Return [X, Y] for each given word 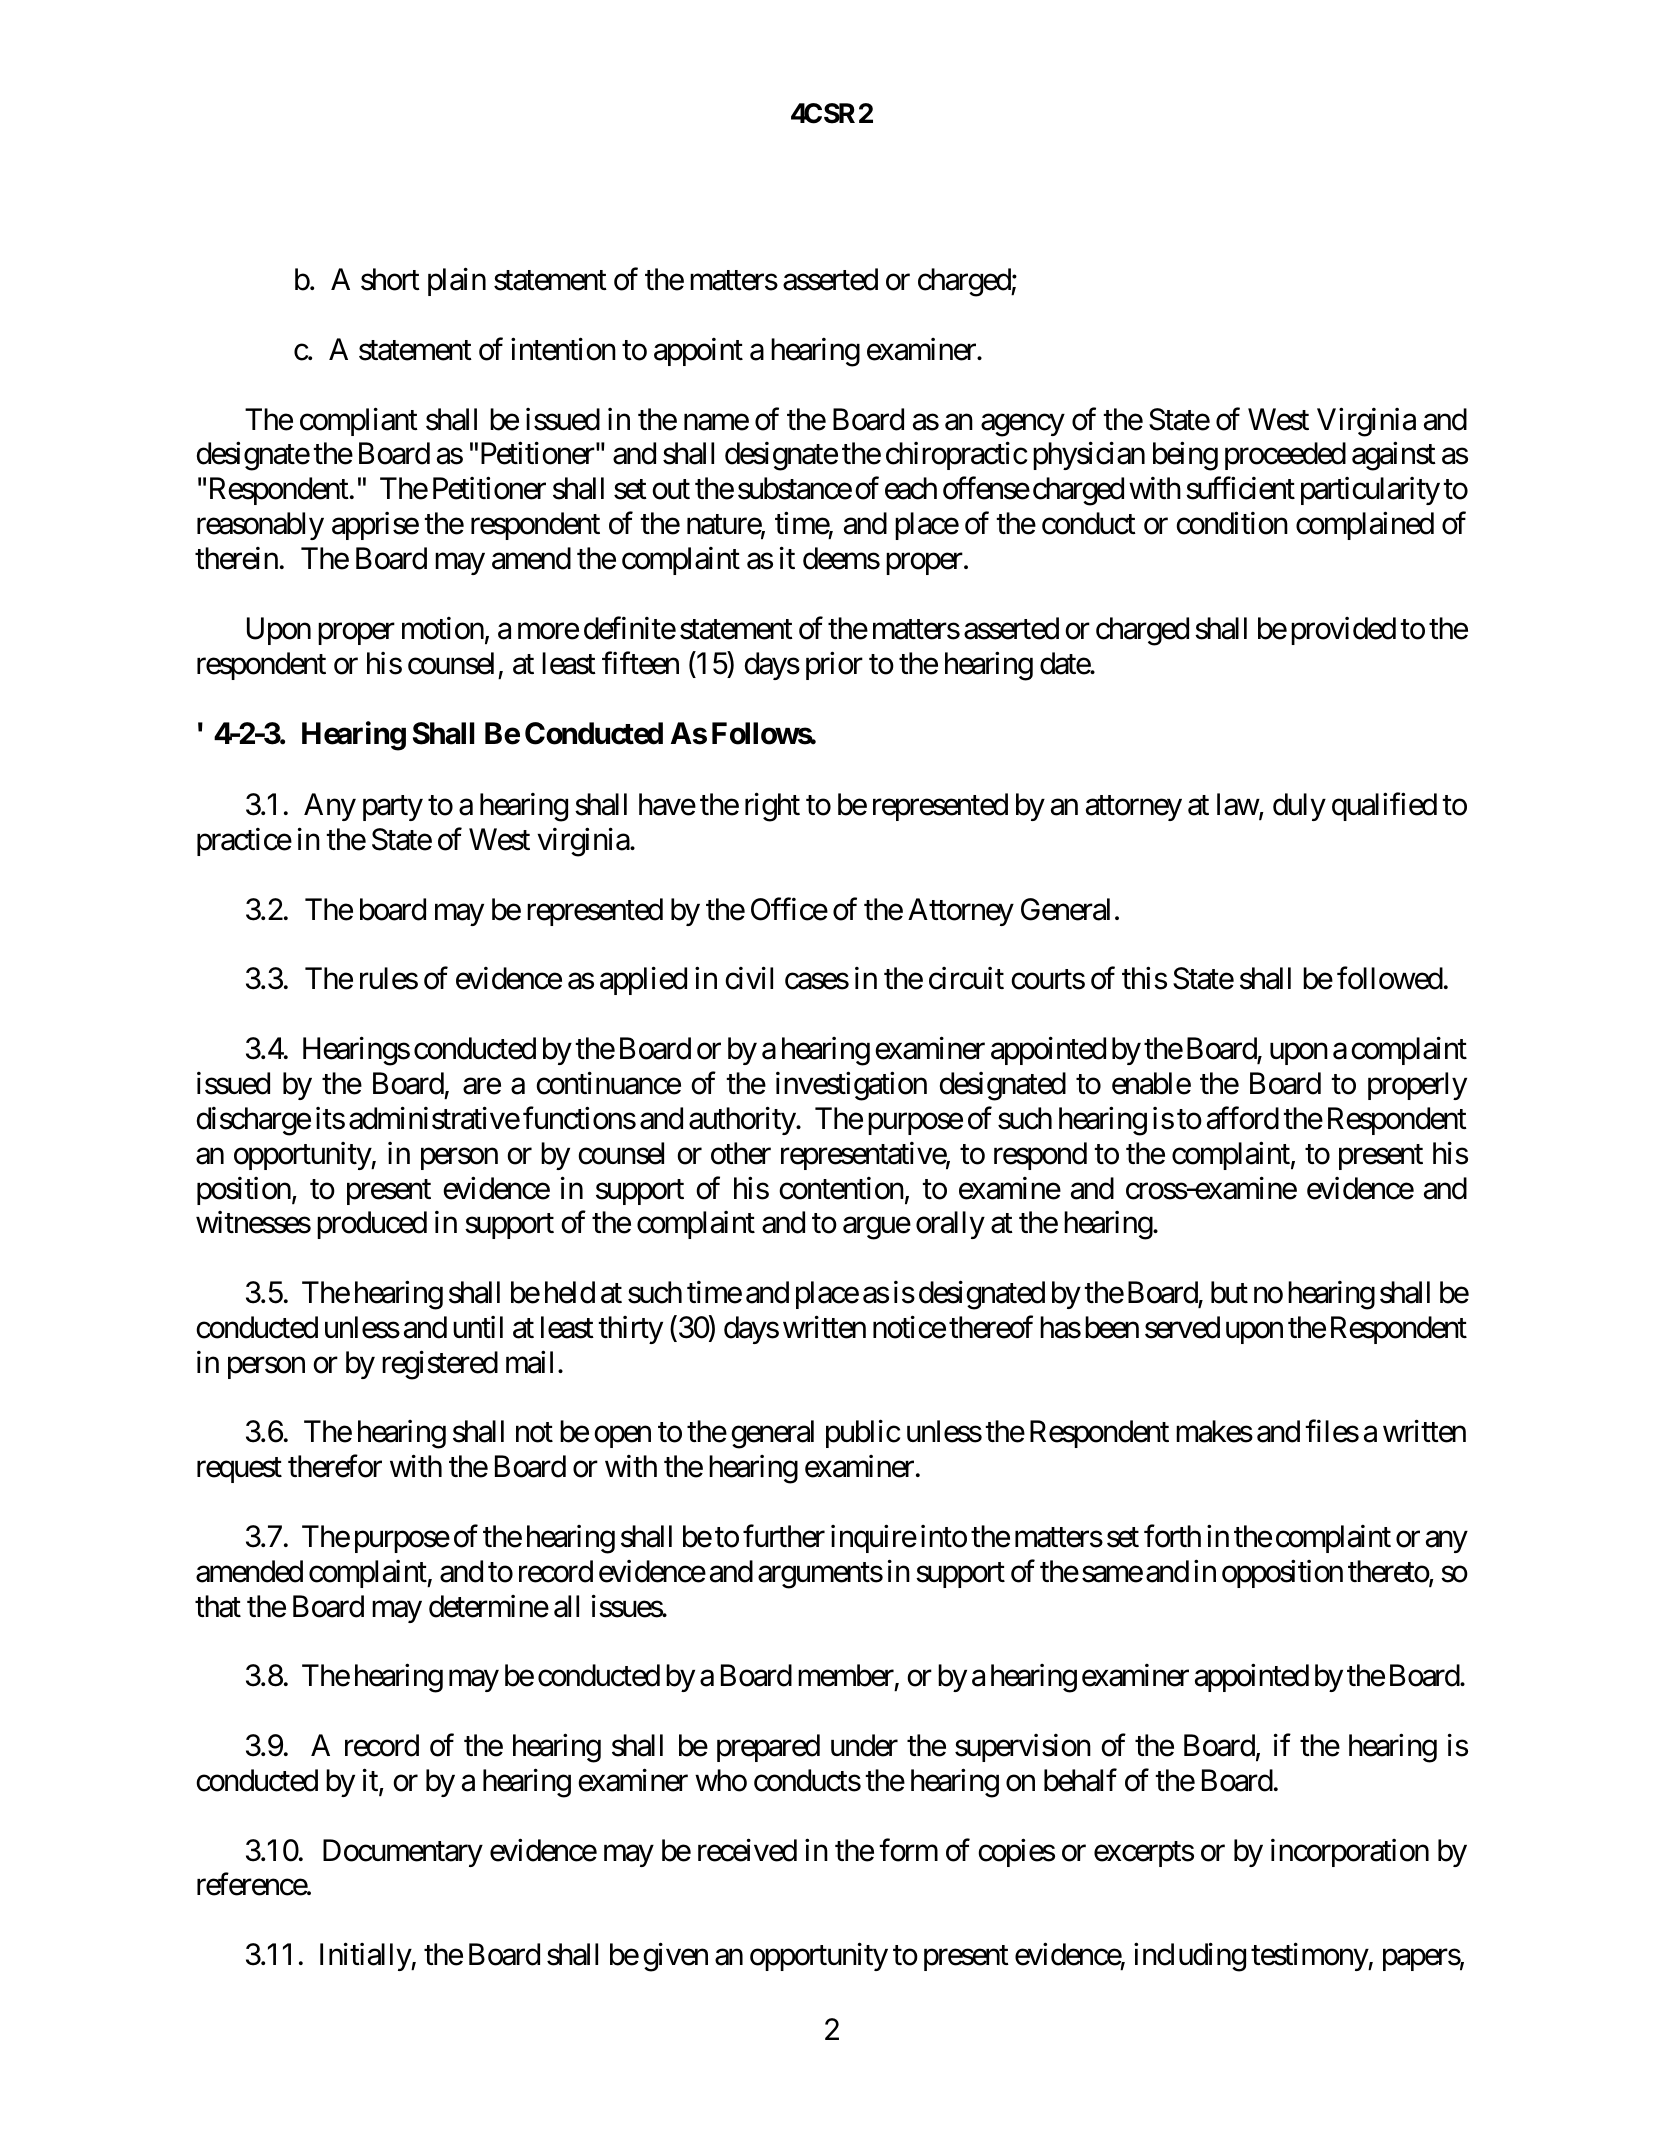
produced [372, 1225]
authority [743, 1121]
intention [563, 349]
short [390, 279]
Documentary [403, 1853]
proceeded [1285, 456]
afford [1243, 1118]
